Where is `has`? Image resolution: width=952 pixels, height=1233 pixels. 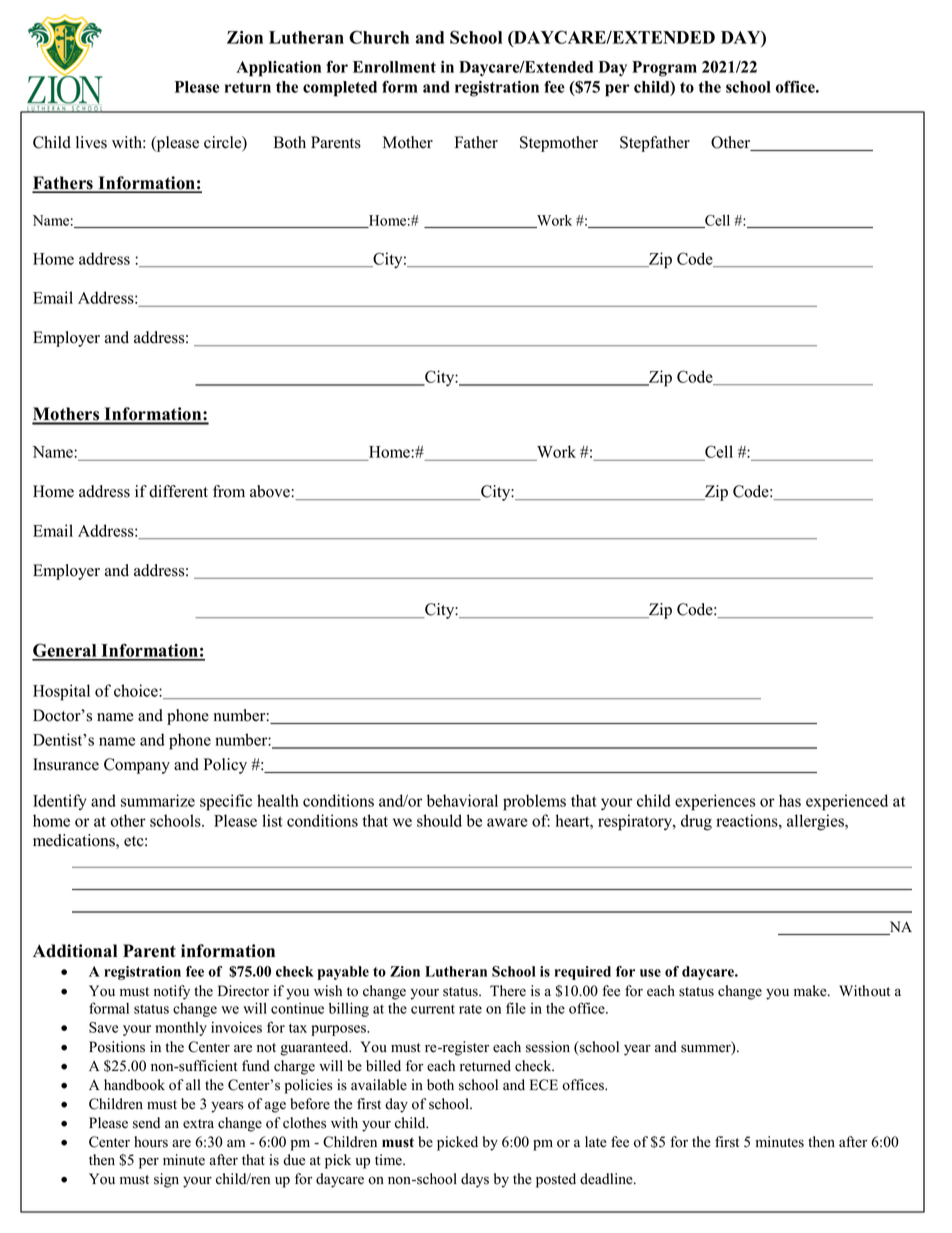 has is located at coordinates (790, 800).
